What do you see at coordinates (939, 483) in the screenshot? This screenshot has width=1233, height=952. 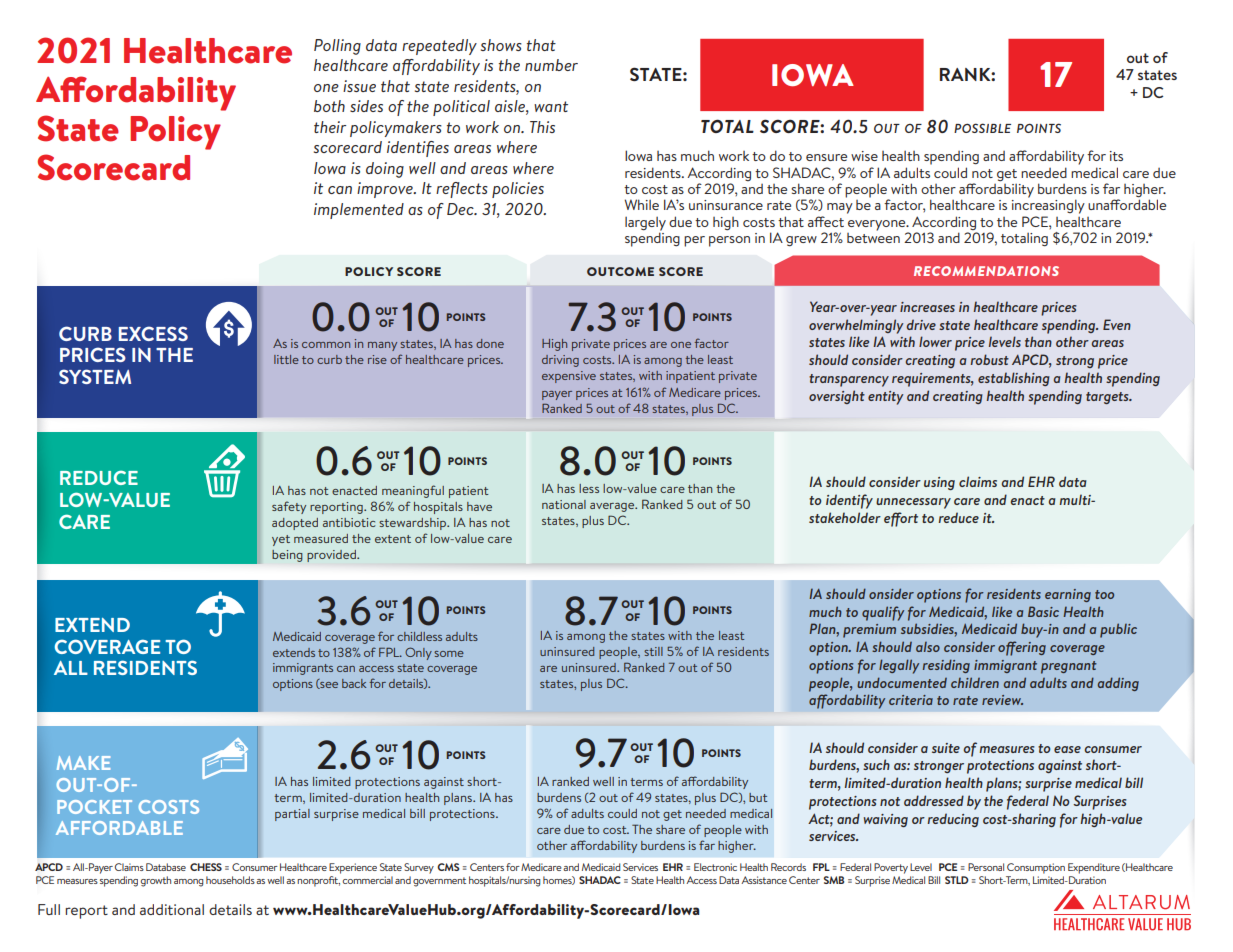 I see `using` at bounding box center [939, 483].
